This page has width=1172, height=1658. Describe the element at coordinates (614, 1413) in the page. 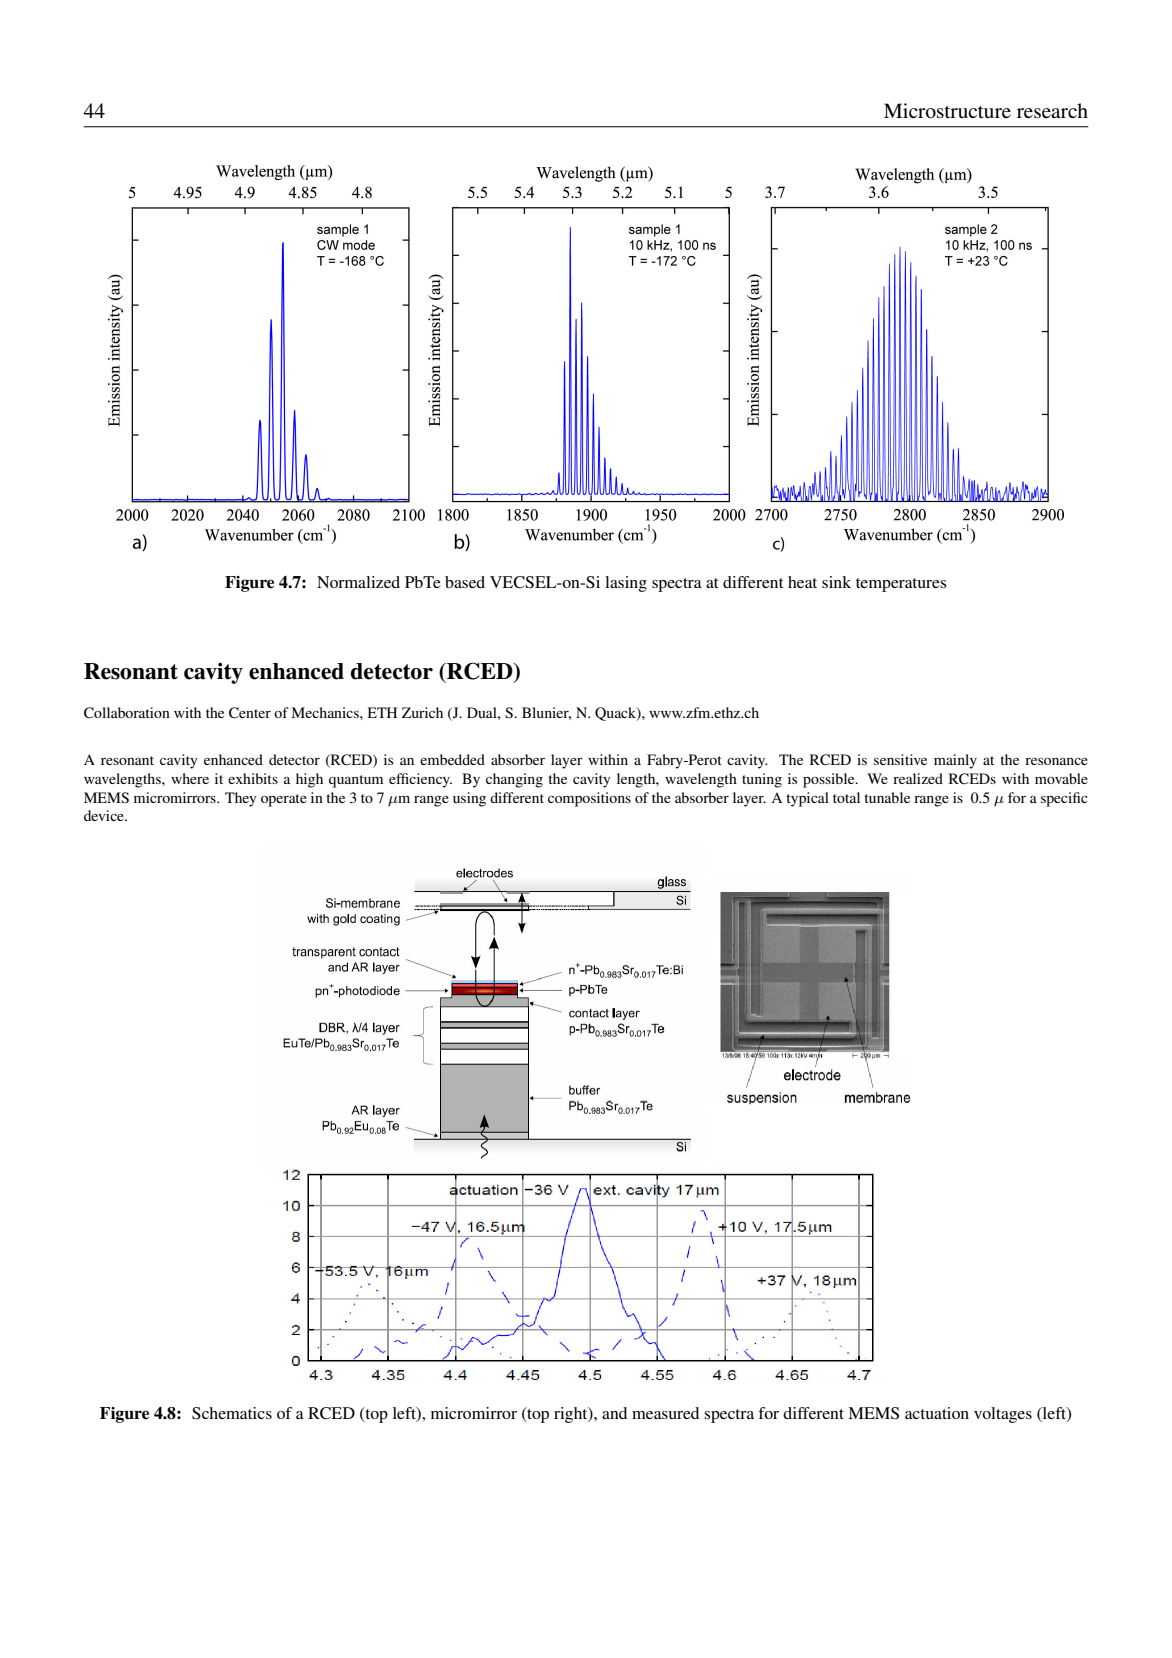

I see `and` at that location.
